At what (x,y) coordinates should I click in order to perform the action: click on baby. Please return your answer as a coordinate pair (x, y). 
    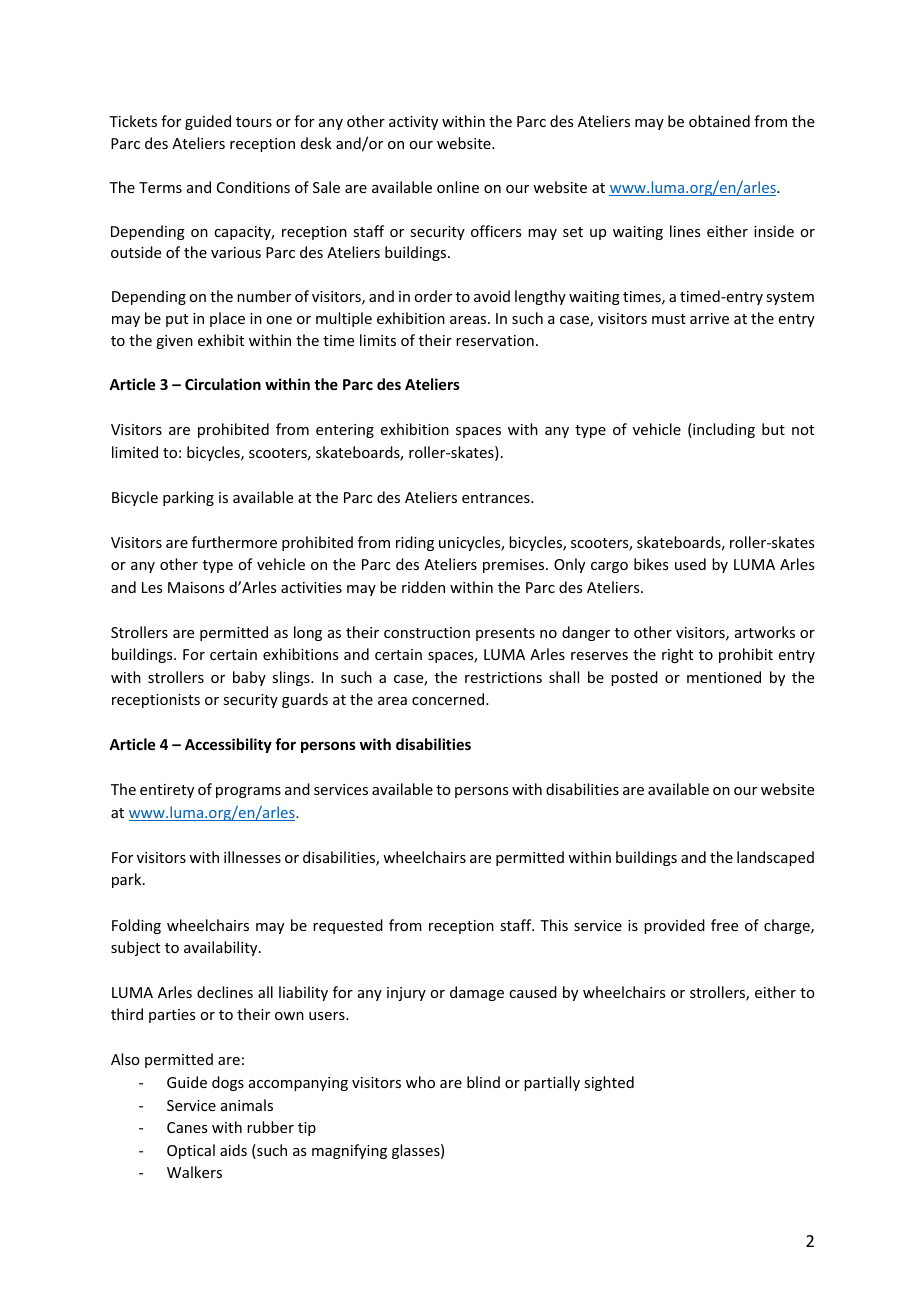
    Looking at the image, I should click on (249, 678).
